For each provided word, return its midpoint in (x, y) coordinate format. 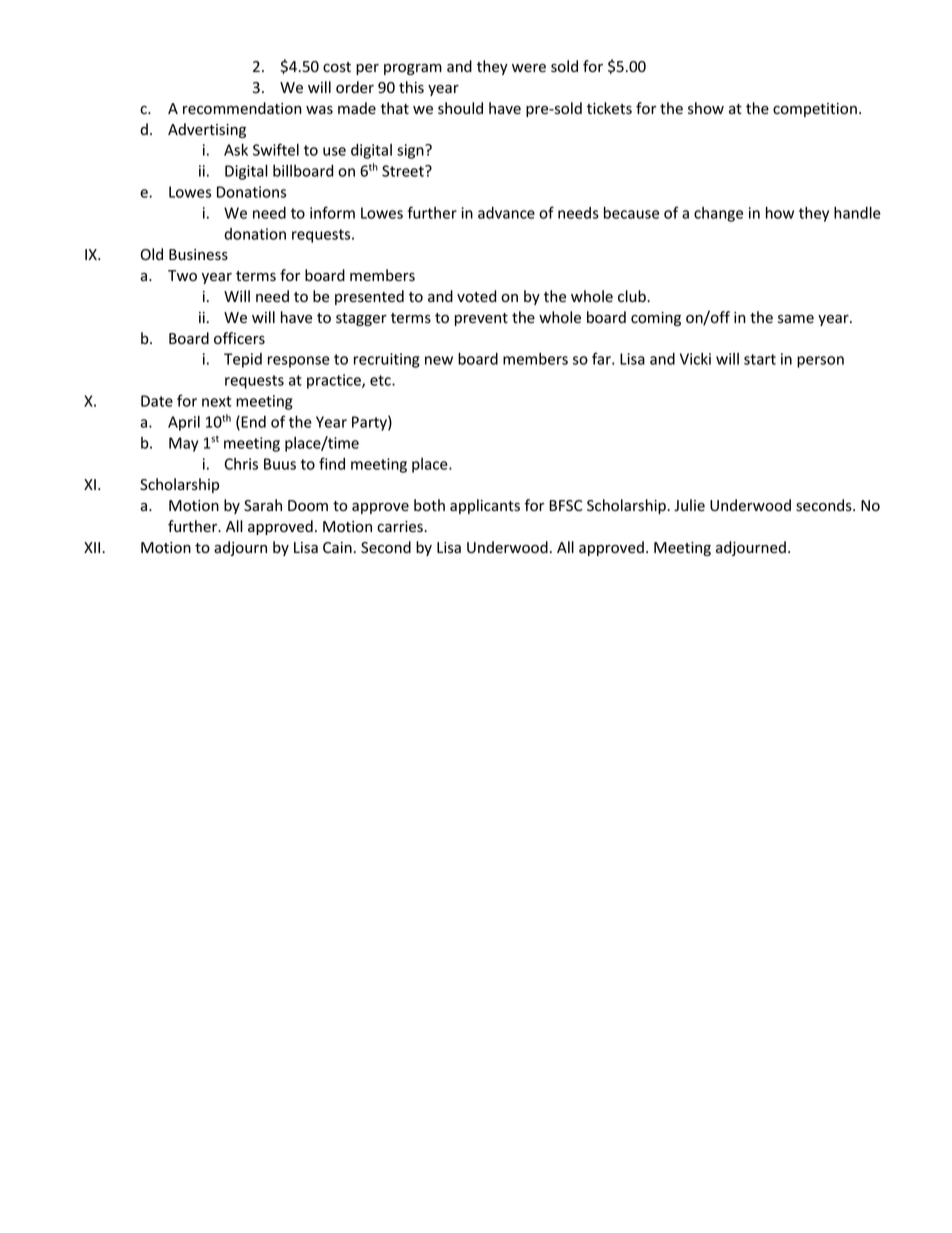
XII (93, 547)
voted (476, 296)
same (796, 319)
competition (815, 110)
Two (182, 275)
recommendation (242, 108)
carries (401, 527)
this (411, 87)
